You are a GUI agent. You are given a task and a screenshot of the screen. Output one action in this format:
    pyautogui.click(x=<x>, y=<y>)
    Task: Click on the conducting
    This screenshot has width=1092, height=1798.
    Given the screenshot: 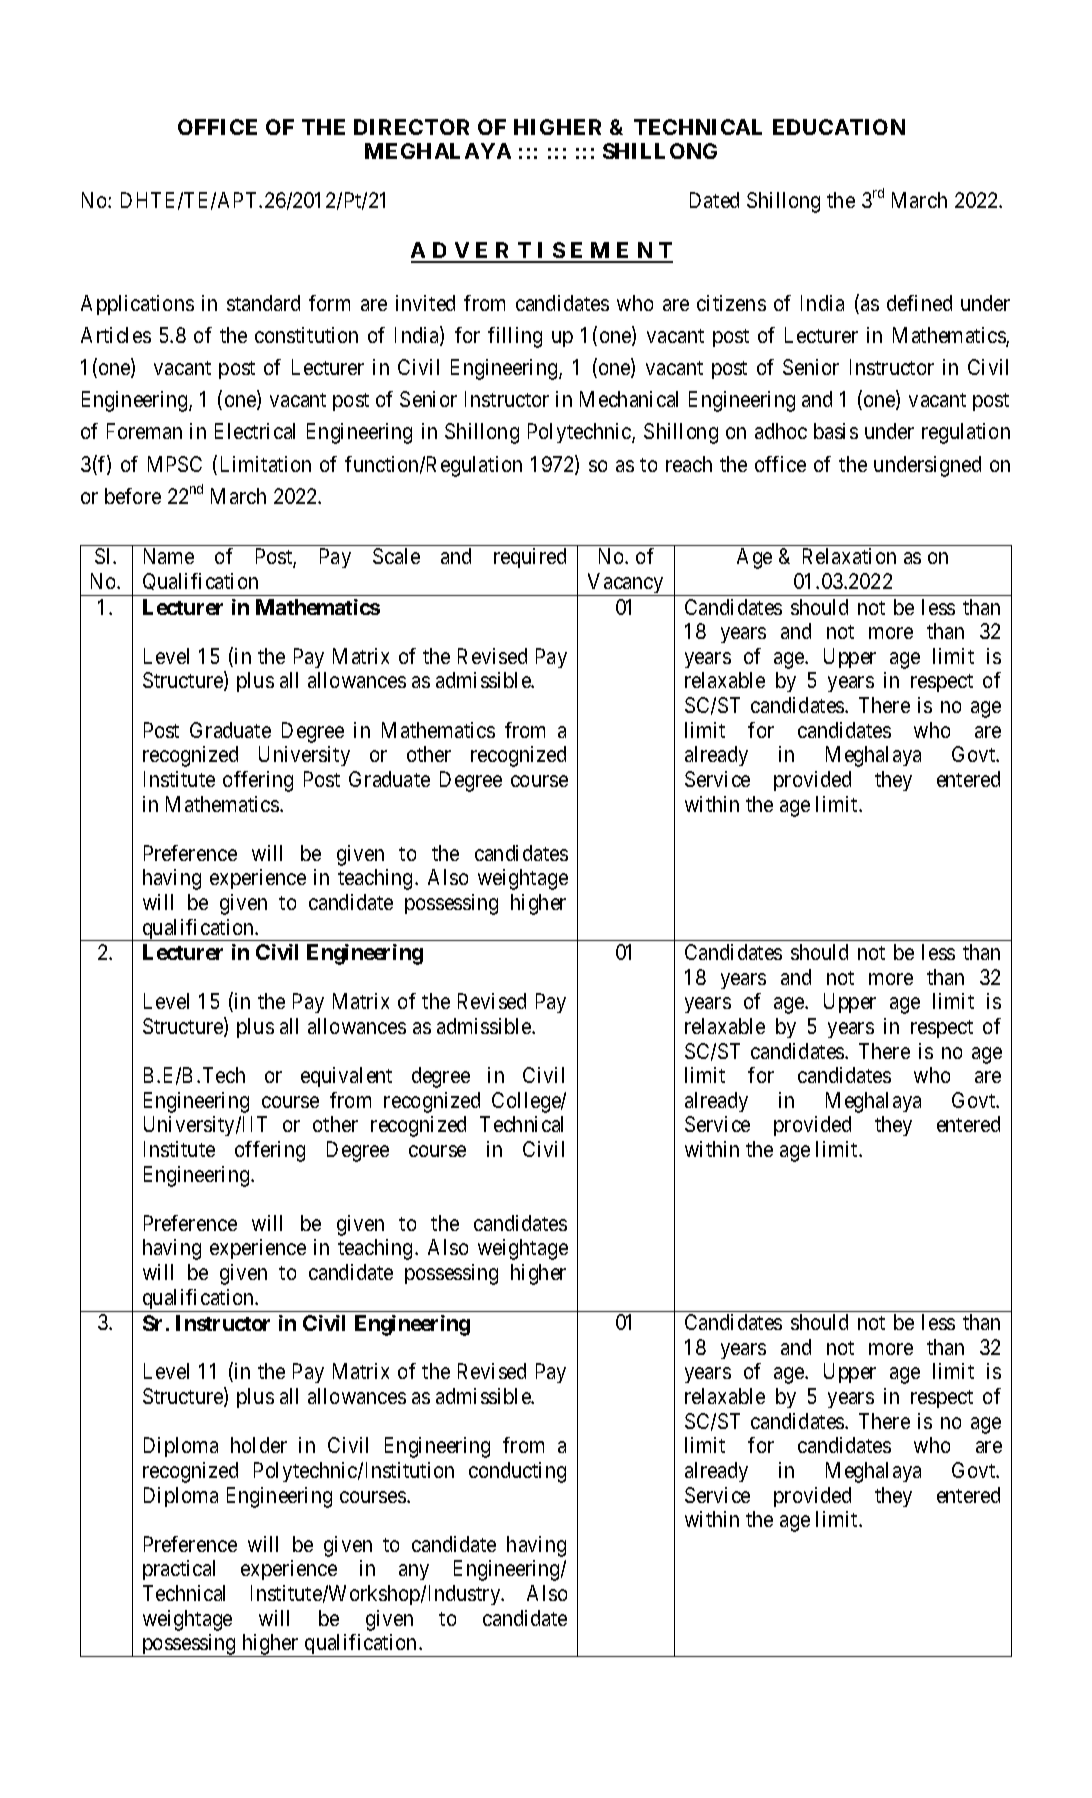 What is the action you would take?
    pyautogui.click(x=517, y=1472)
